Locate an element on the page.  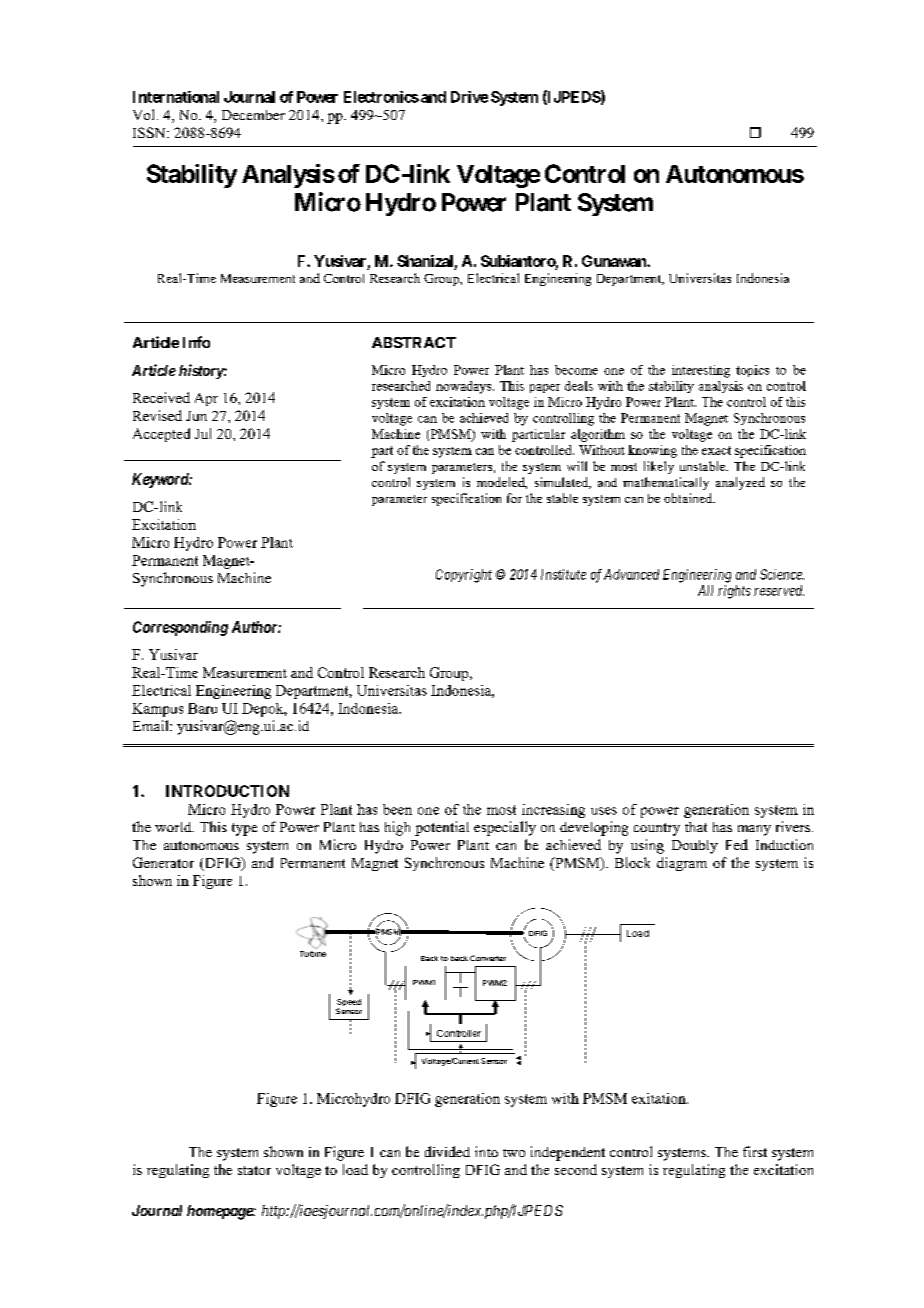
ABSTRACT is located at coordinates (414, 342).
